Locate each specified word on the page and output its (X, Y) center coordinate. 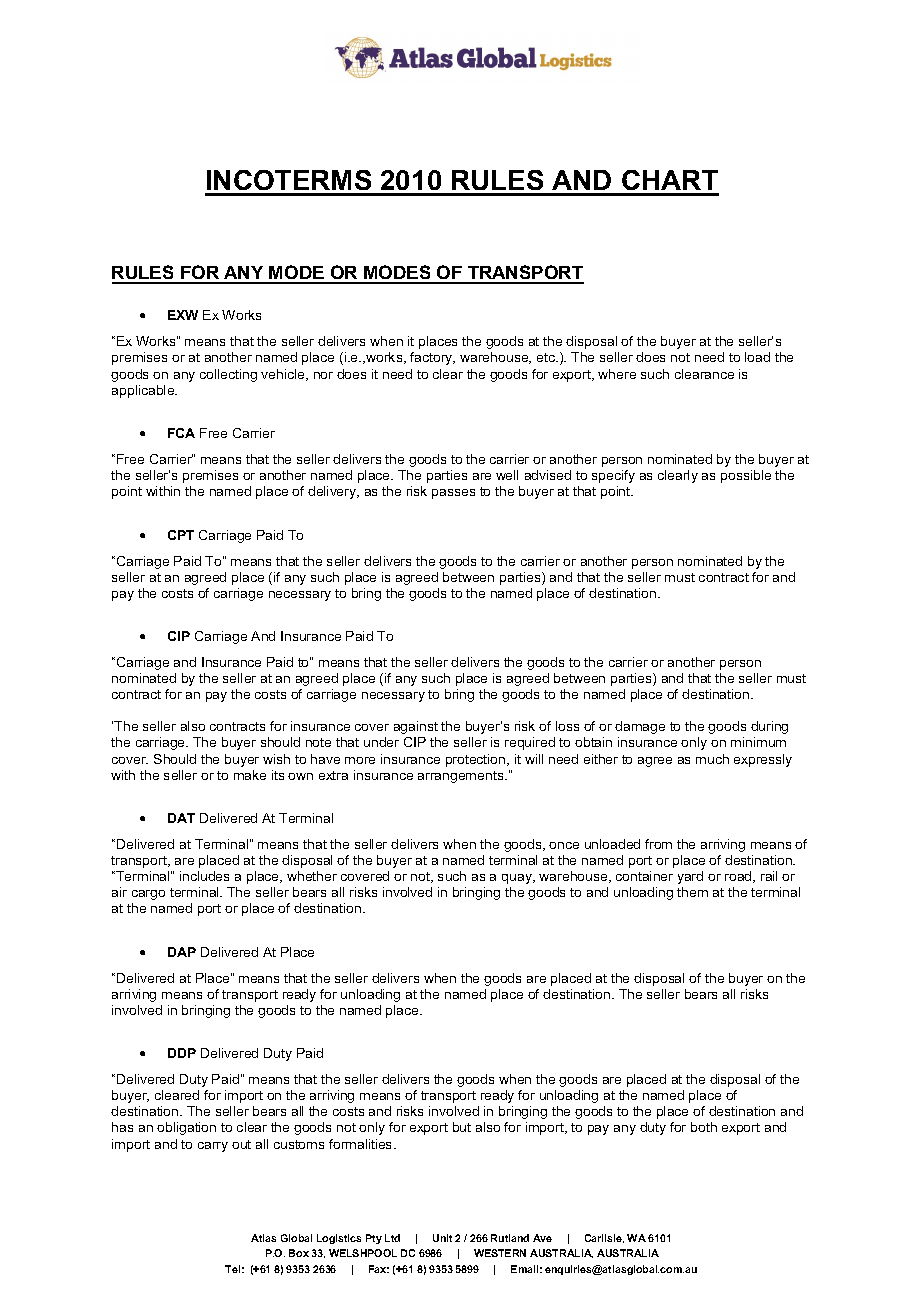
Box (299, 1253)
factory (432, 358)
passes (453, 494)
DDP (182, 1053)
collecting (228, 375)
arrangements (462, 777)
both (704, 1127)
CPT (181, 535)
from (658, 844)
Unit (442, 1238)
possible (746, 476)
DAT (181, 818)
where (617, 374)
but (462, 1127)
